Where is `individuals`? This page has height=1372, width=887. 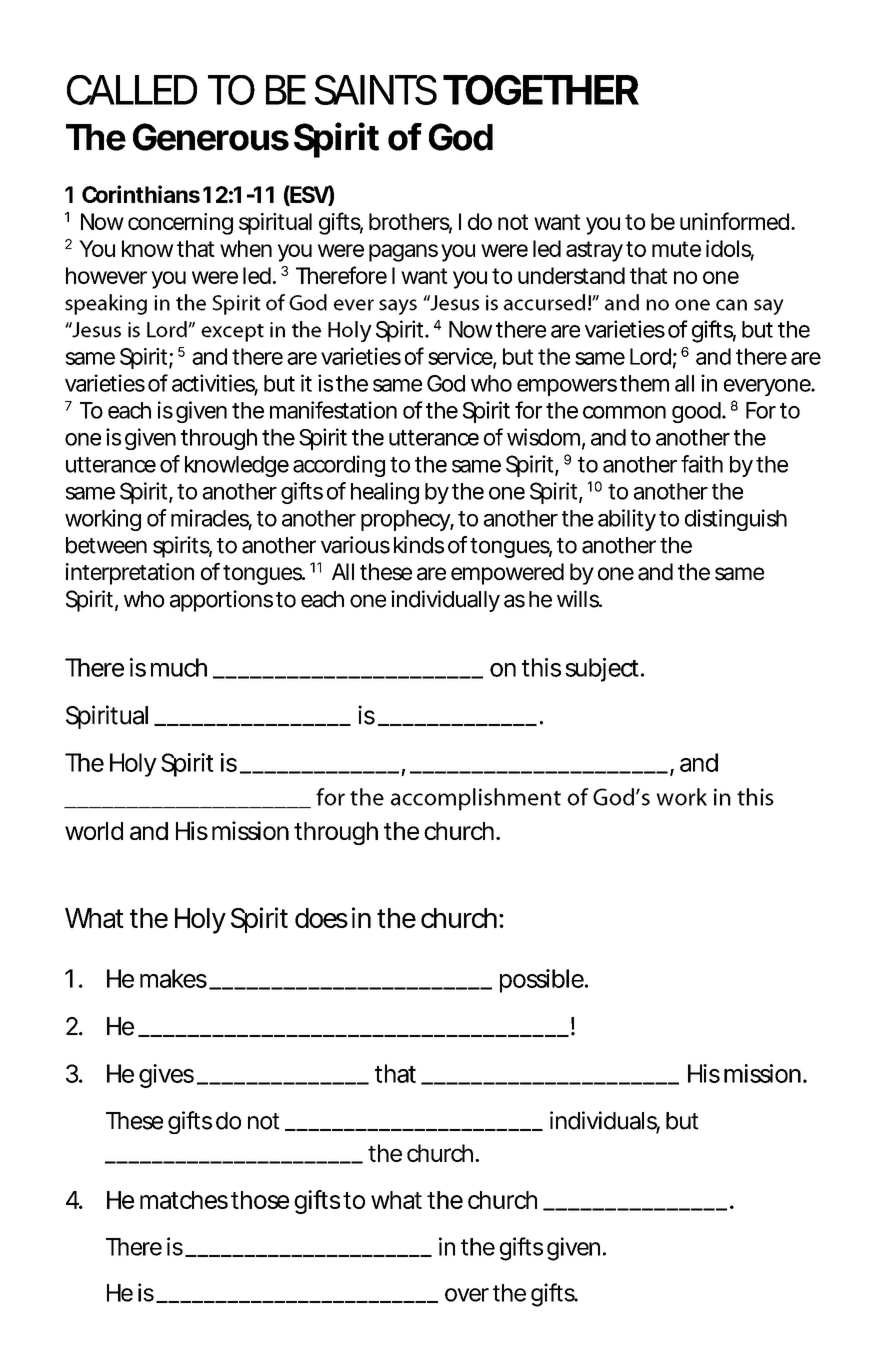 individuals is located at coordinates (605, 1121).
